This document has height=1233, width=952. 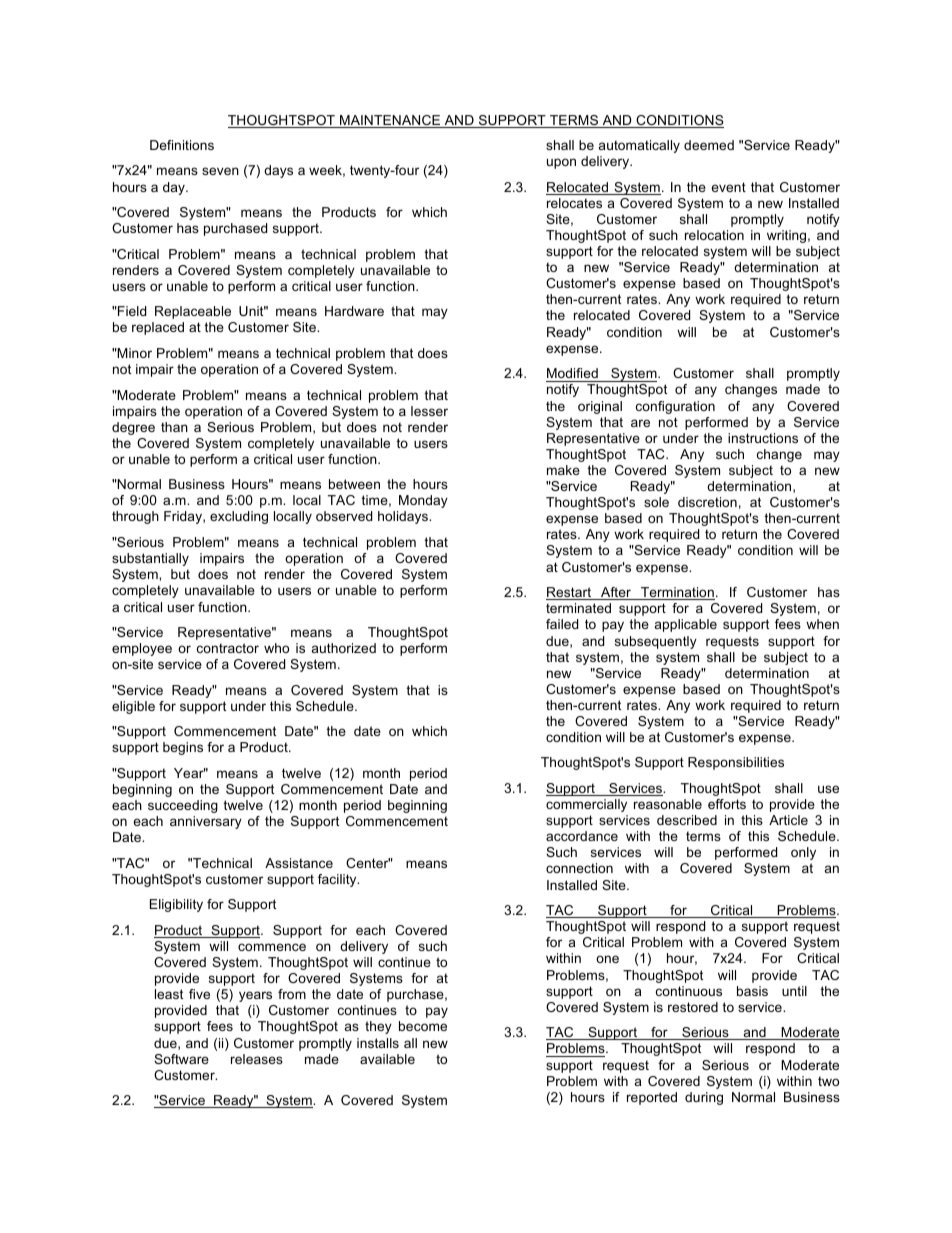 I want to click on lesser, so click(x=429, y=411).
